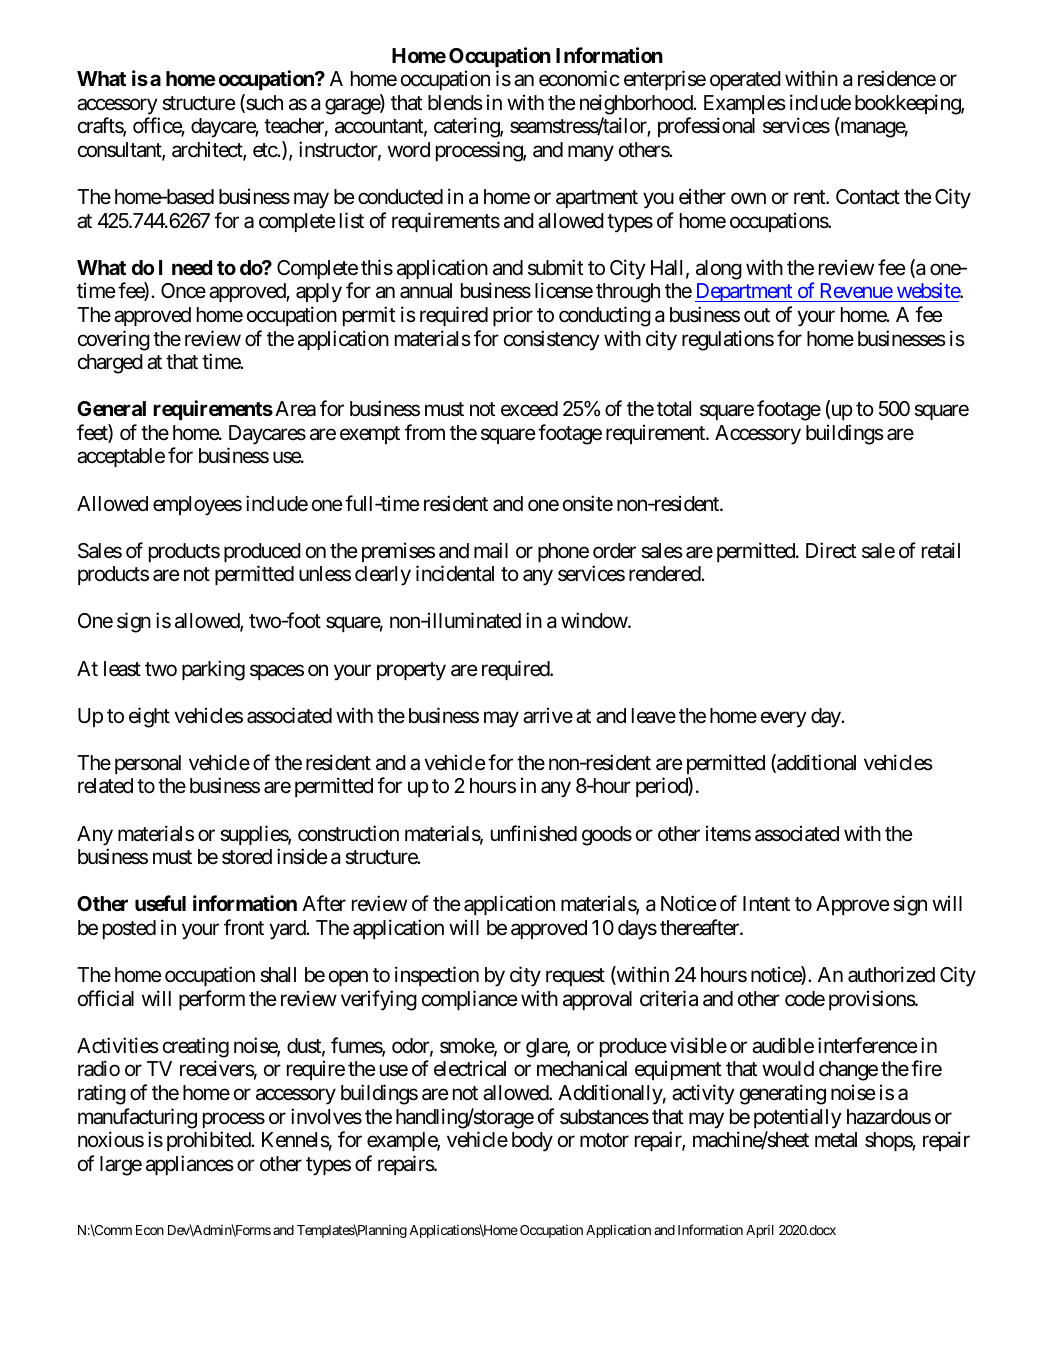 The height and width of the image is (1353, 1046). Describe the element at coordinates (831, 550) in the image. I see `Direct` at that location.
